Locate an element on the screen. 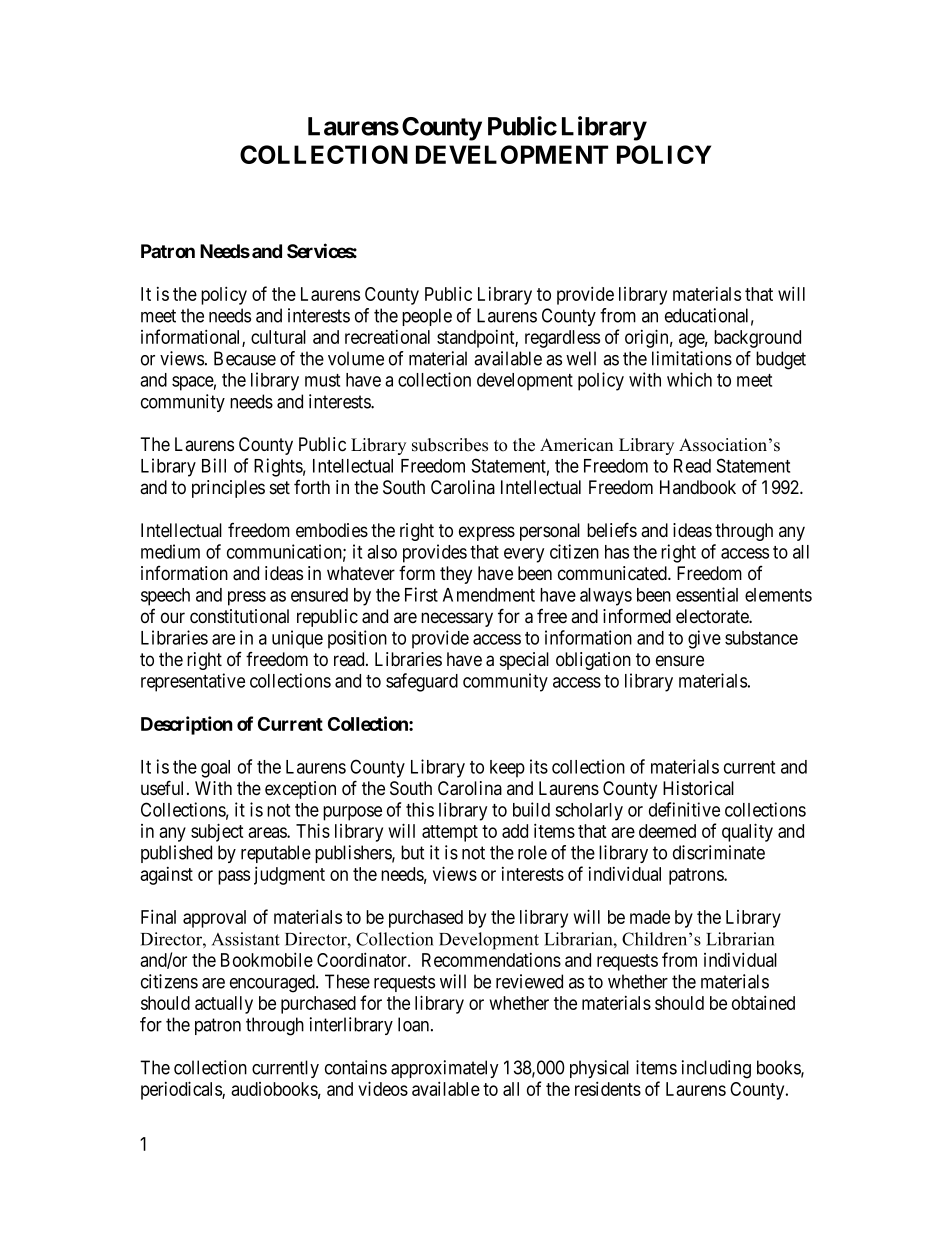  people is located at coordinates (427, 317).
